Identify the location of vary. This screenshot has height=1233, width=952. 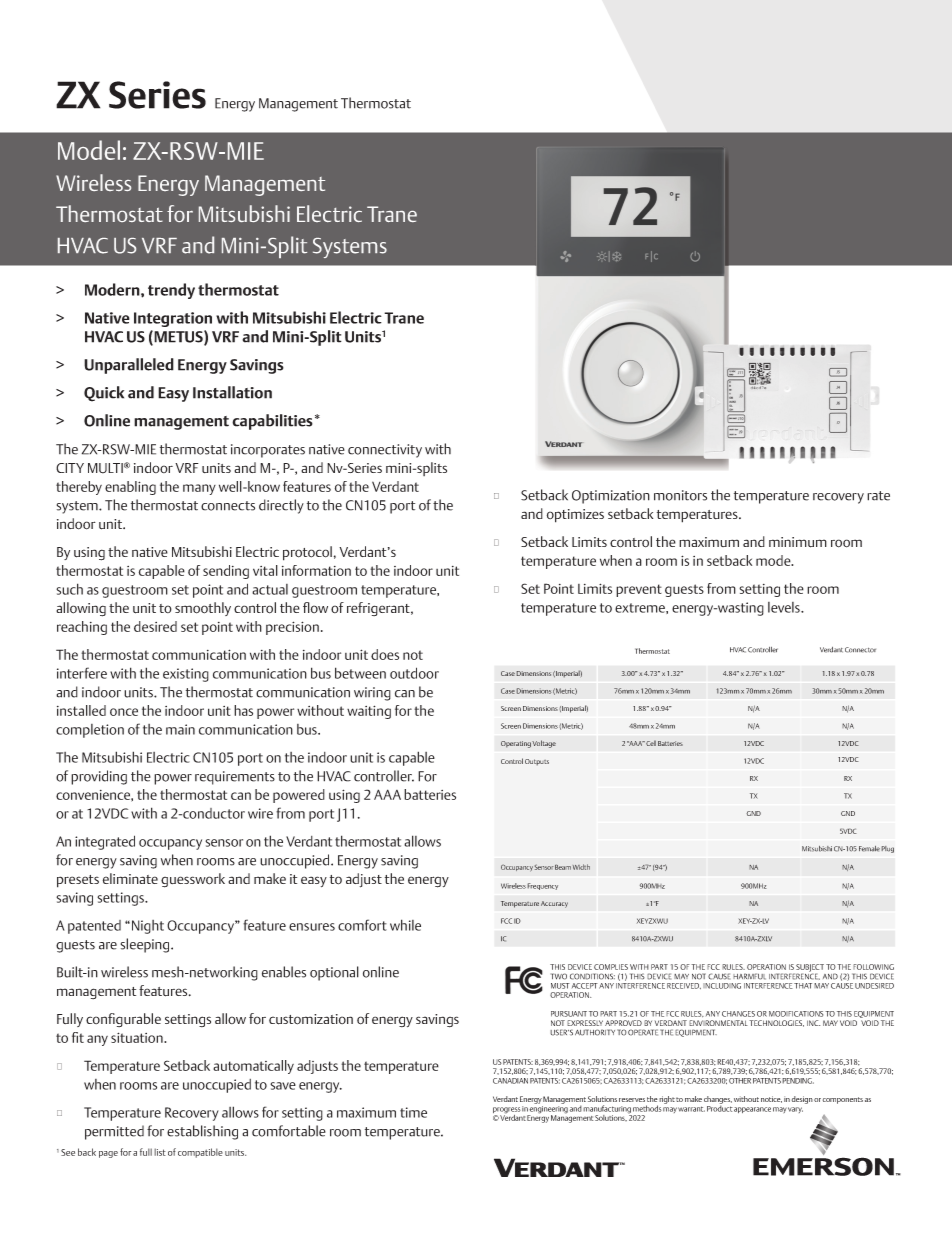
(795, 1110).
